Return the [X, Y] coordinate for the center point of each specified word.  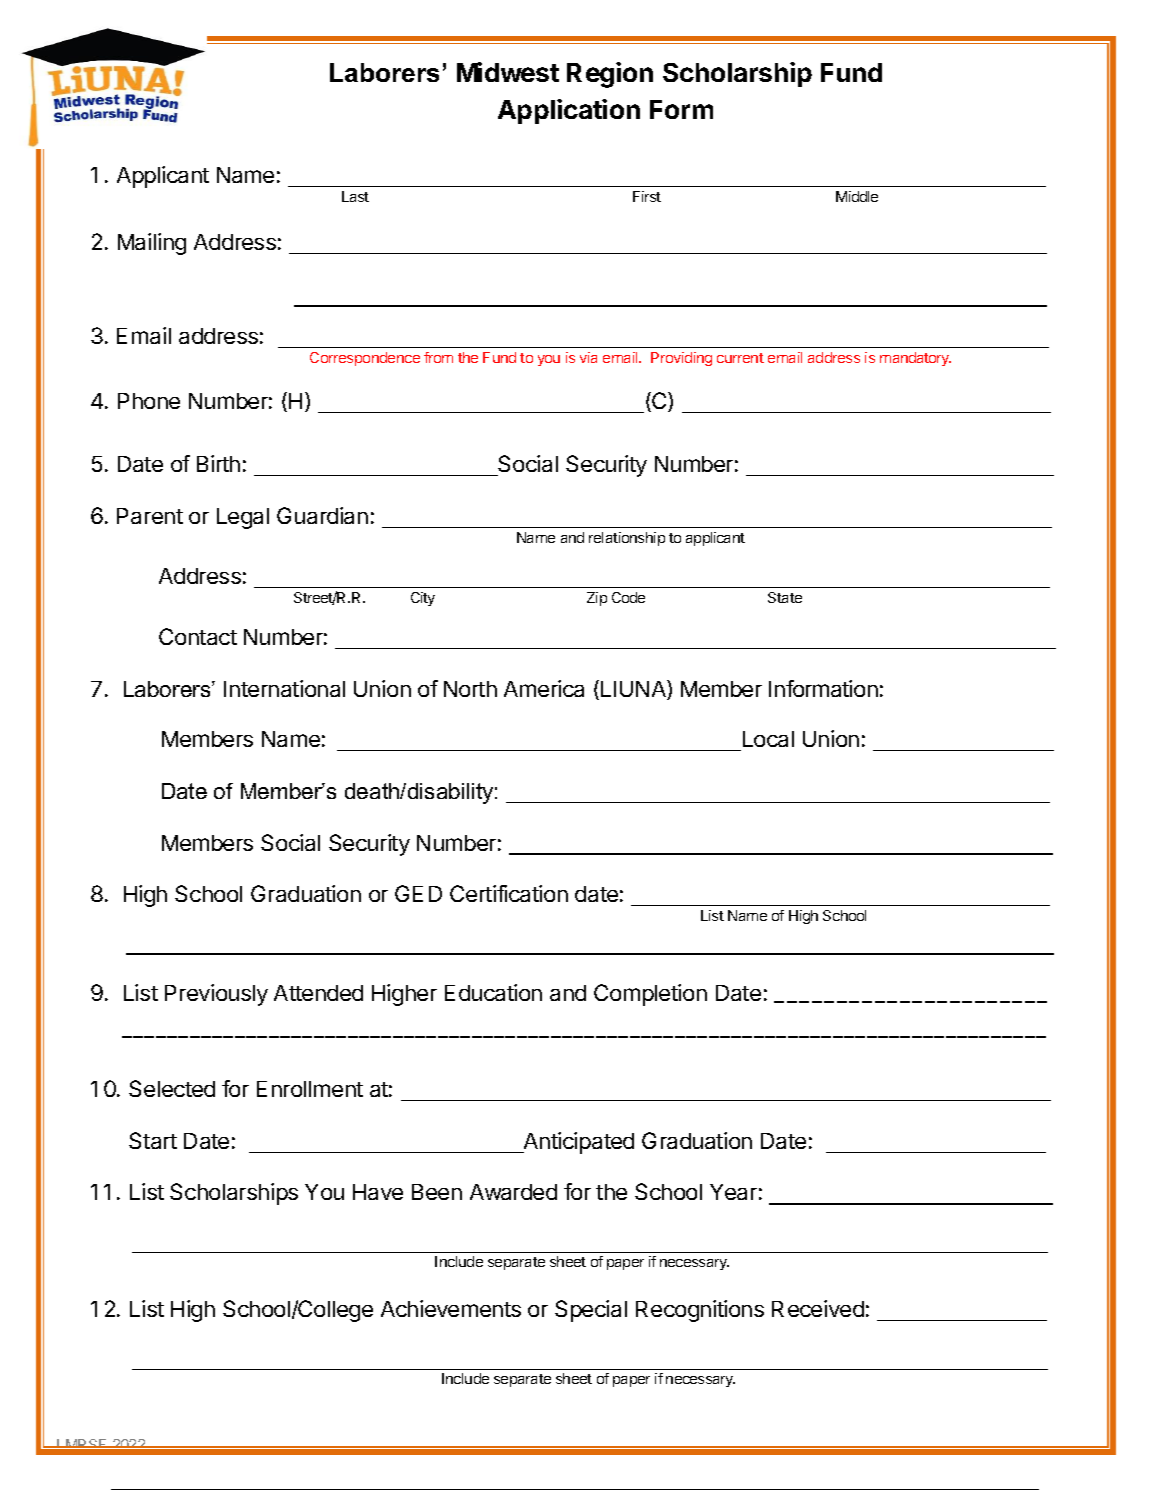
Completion [650, 995]
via [588, 357]
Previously [216, 995]
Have [378, 1192]
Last [355, 196]
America [544, 688]
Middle [857, 196]
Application [569, 111]
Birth [218, 463]
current [740, 358]
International [284, 688]
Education [493, 992]
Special [591, 1311]
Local [768, 739]
